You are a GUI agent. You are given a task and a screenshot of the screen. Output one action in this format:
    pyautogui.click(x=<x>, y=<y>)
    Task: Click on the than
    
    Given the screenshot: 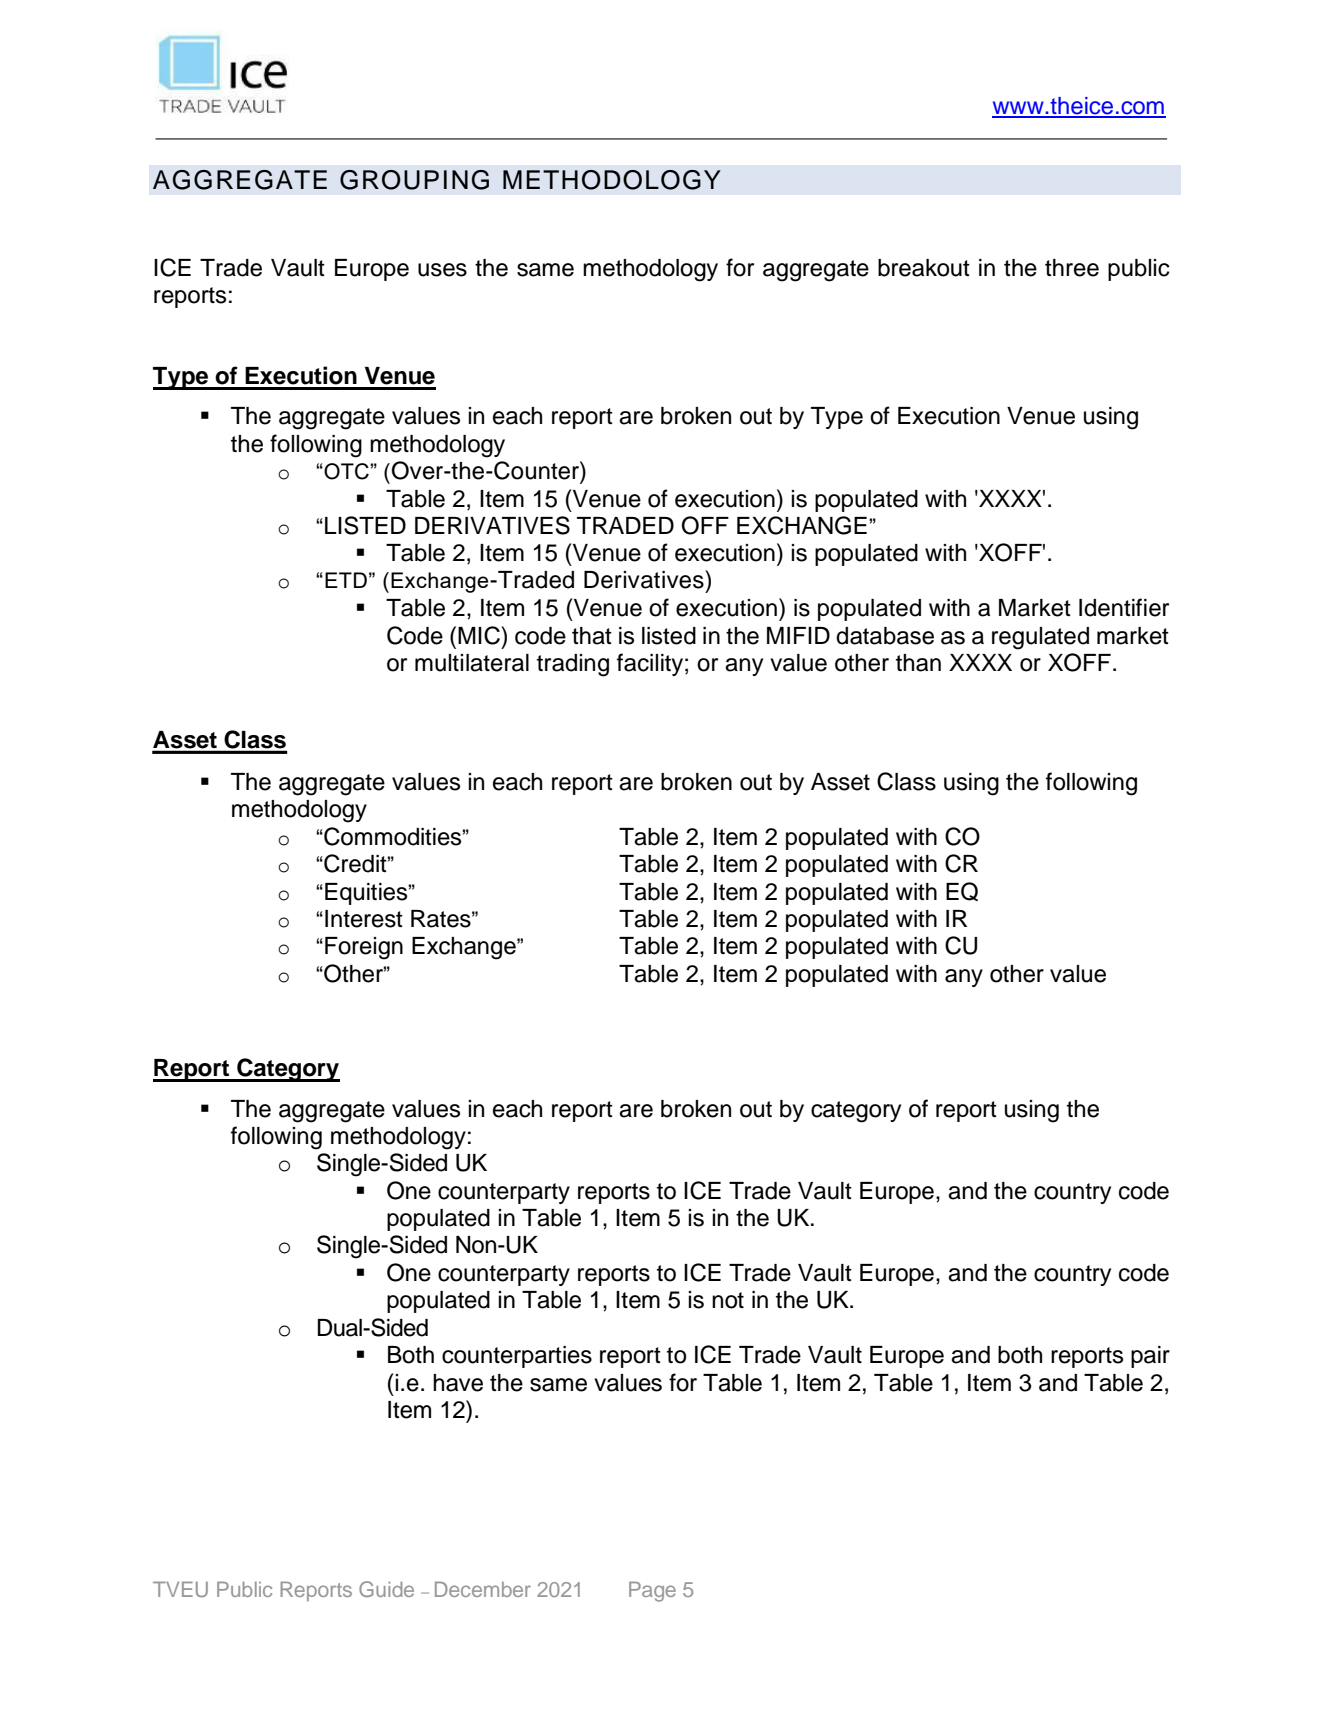 What is the action you would take?
    pyautogui.click(x=918, y=663)
